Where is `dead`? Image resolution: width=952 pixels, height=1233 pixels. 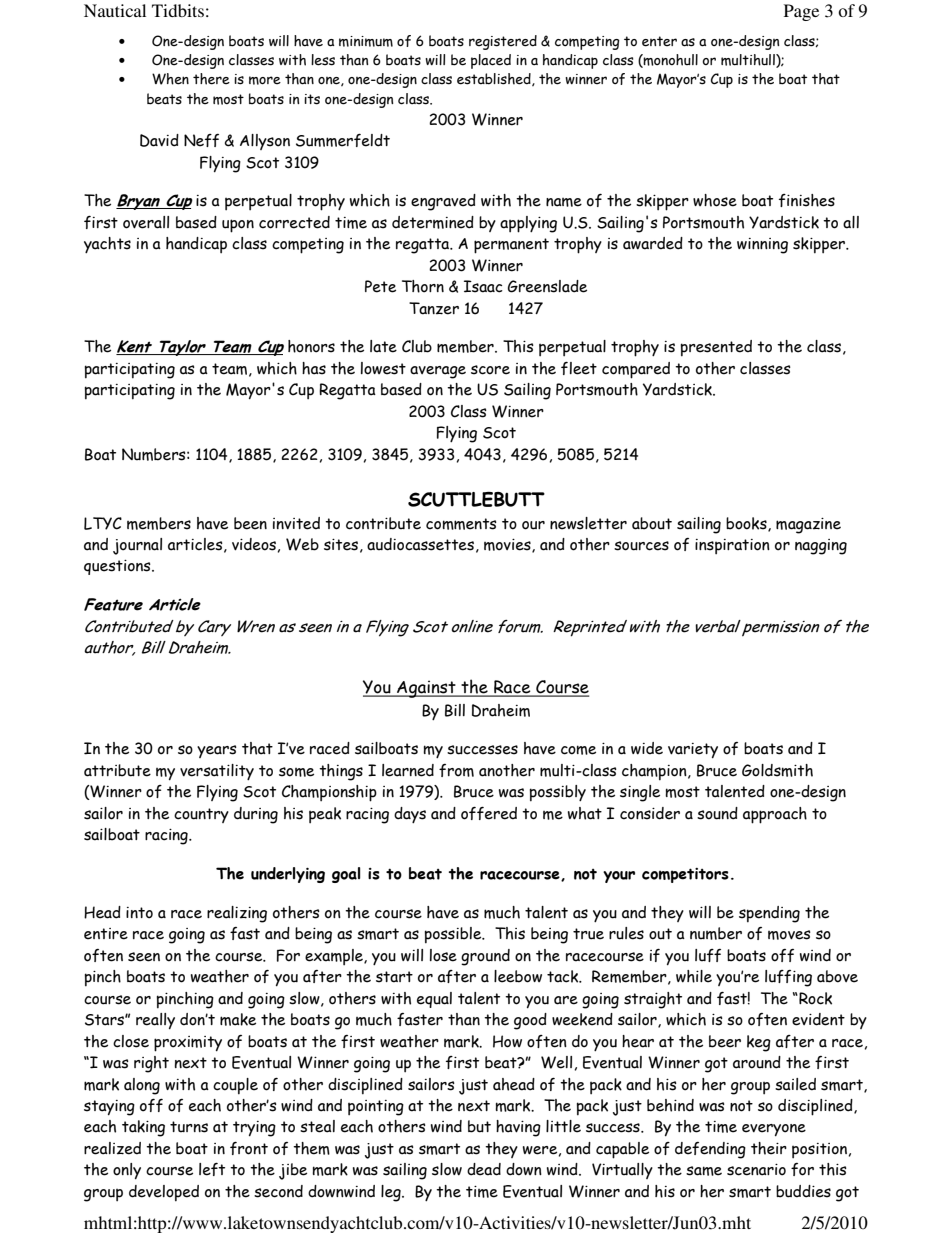
dead is located at coordinates (484, 1169).
